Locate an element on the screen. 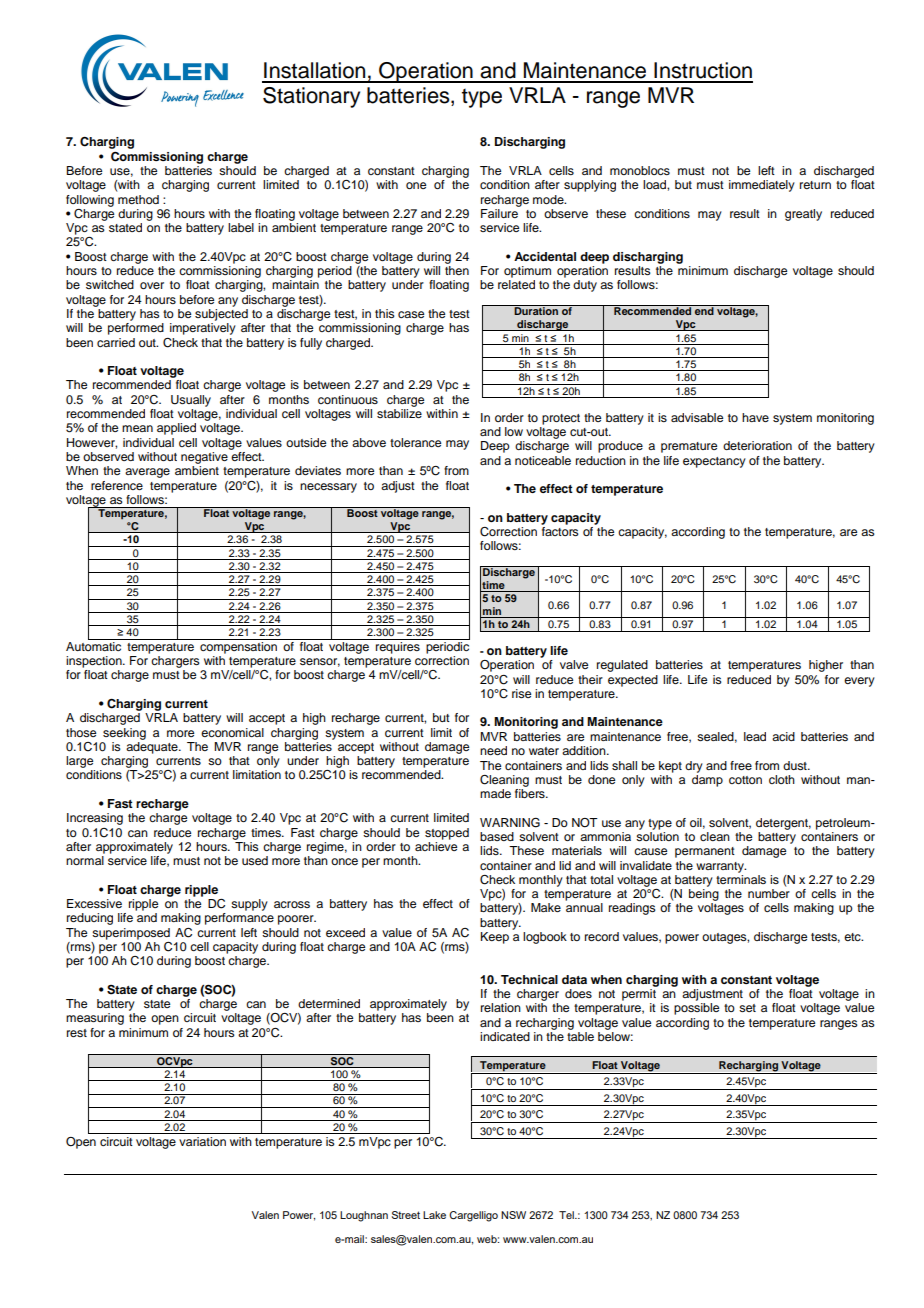 Image resolution: width=924 pixels, height=1308 pixels. average is located at coordinates (147, 473).
